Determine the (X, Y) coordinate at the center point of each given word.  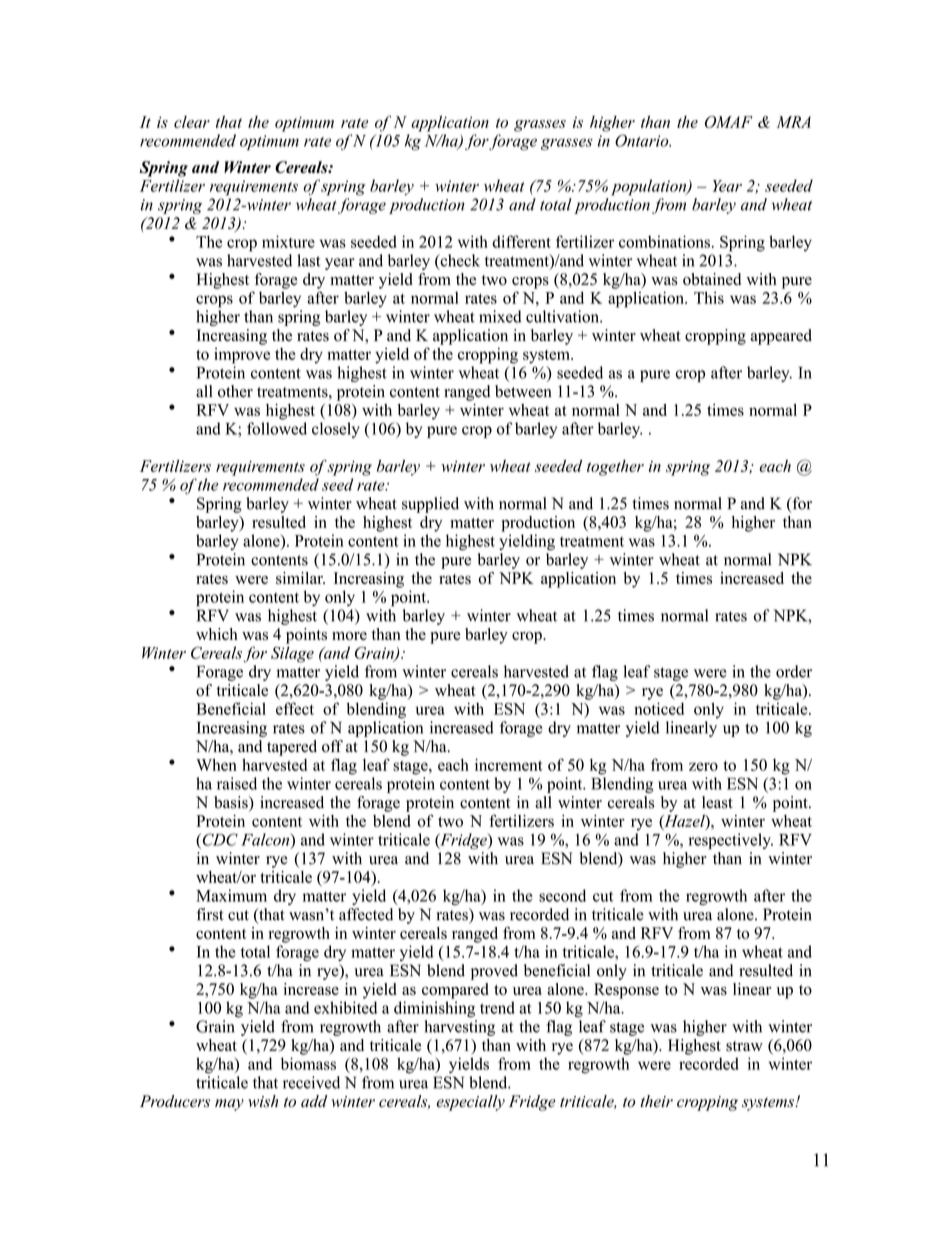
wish (263, 1101)
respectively (730, 841)
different (521, 241)
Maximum (231, 895)
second (562, 895)
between (523, 391)
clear (192, 122)
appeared (781, 337)
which (217, 634)
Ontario (643, 140)
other (235, 391)
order (794, 671)
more (349, 636)
